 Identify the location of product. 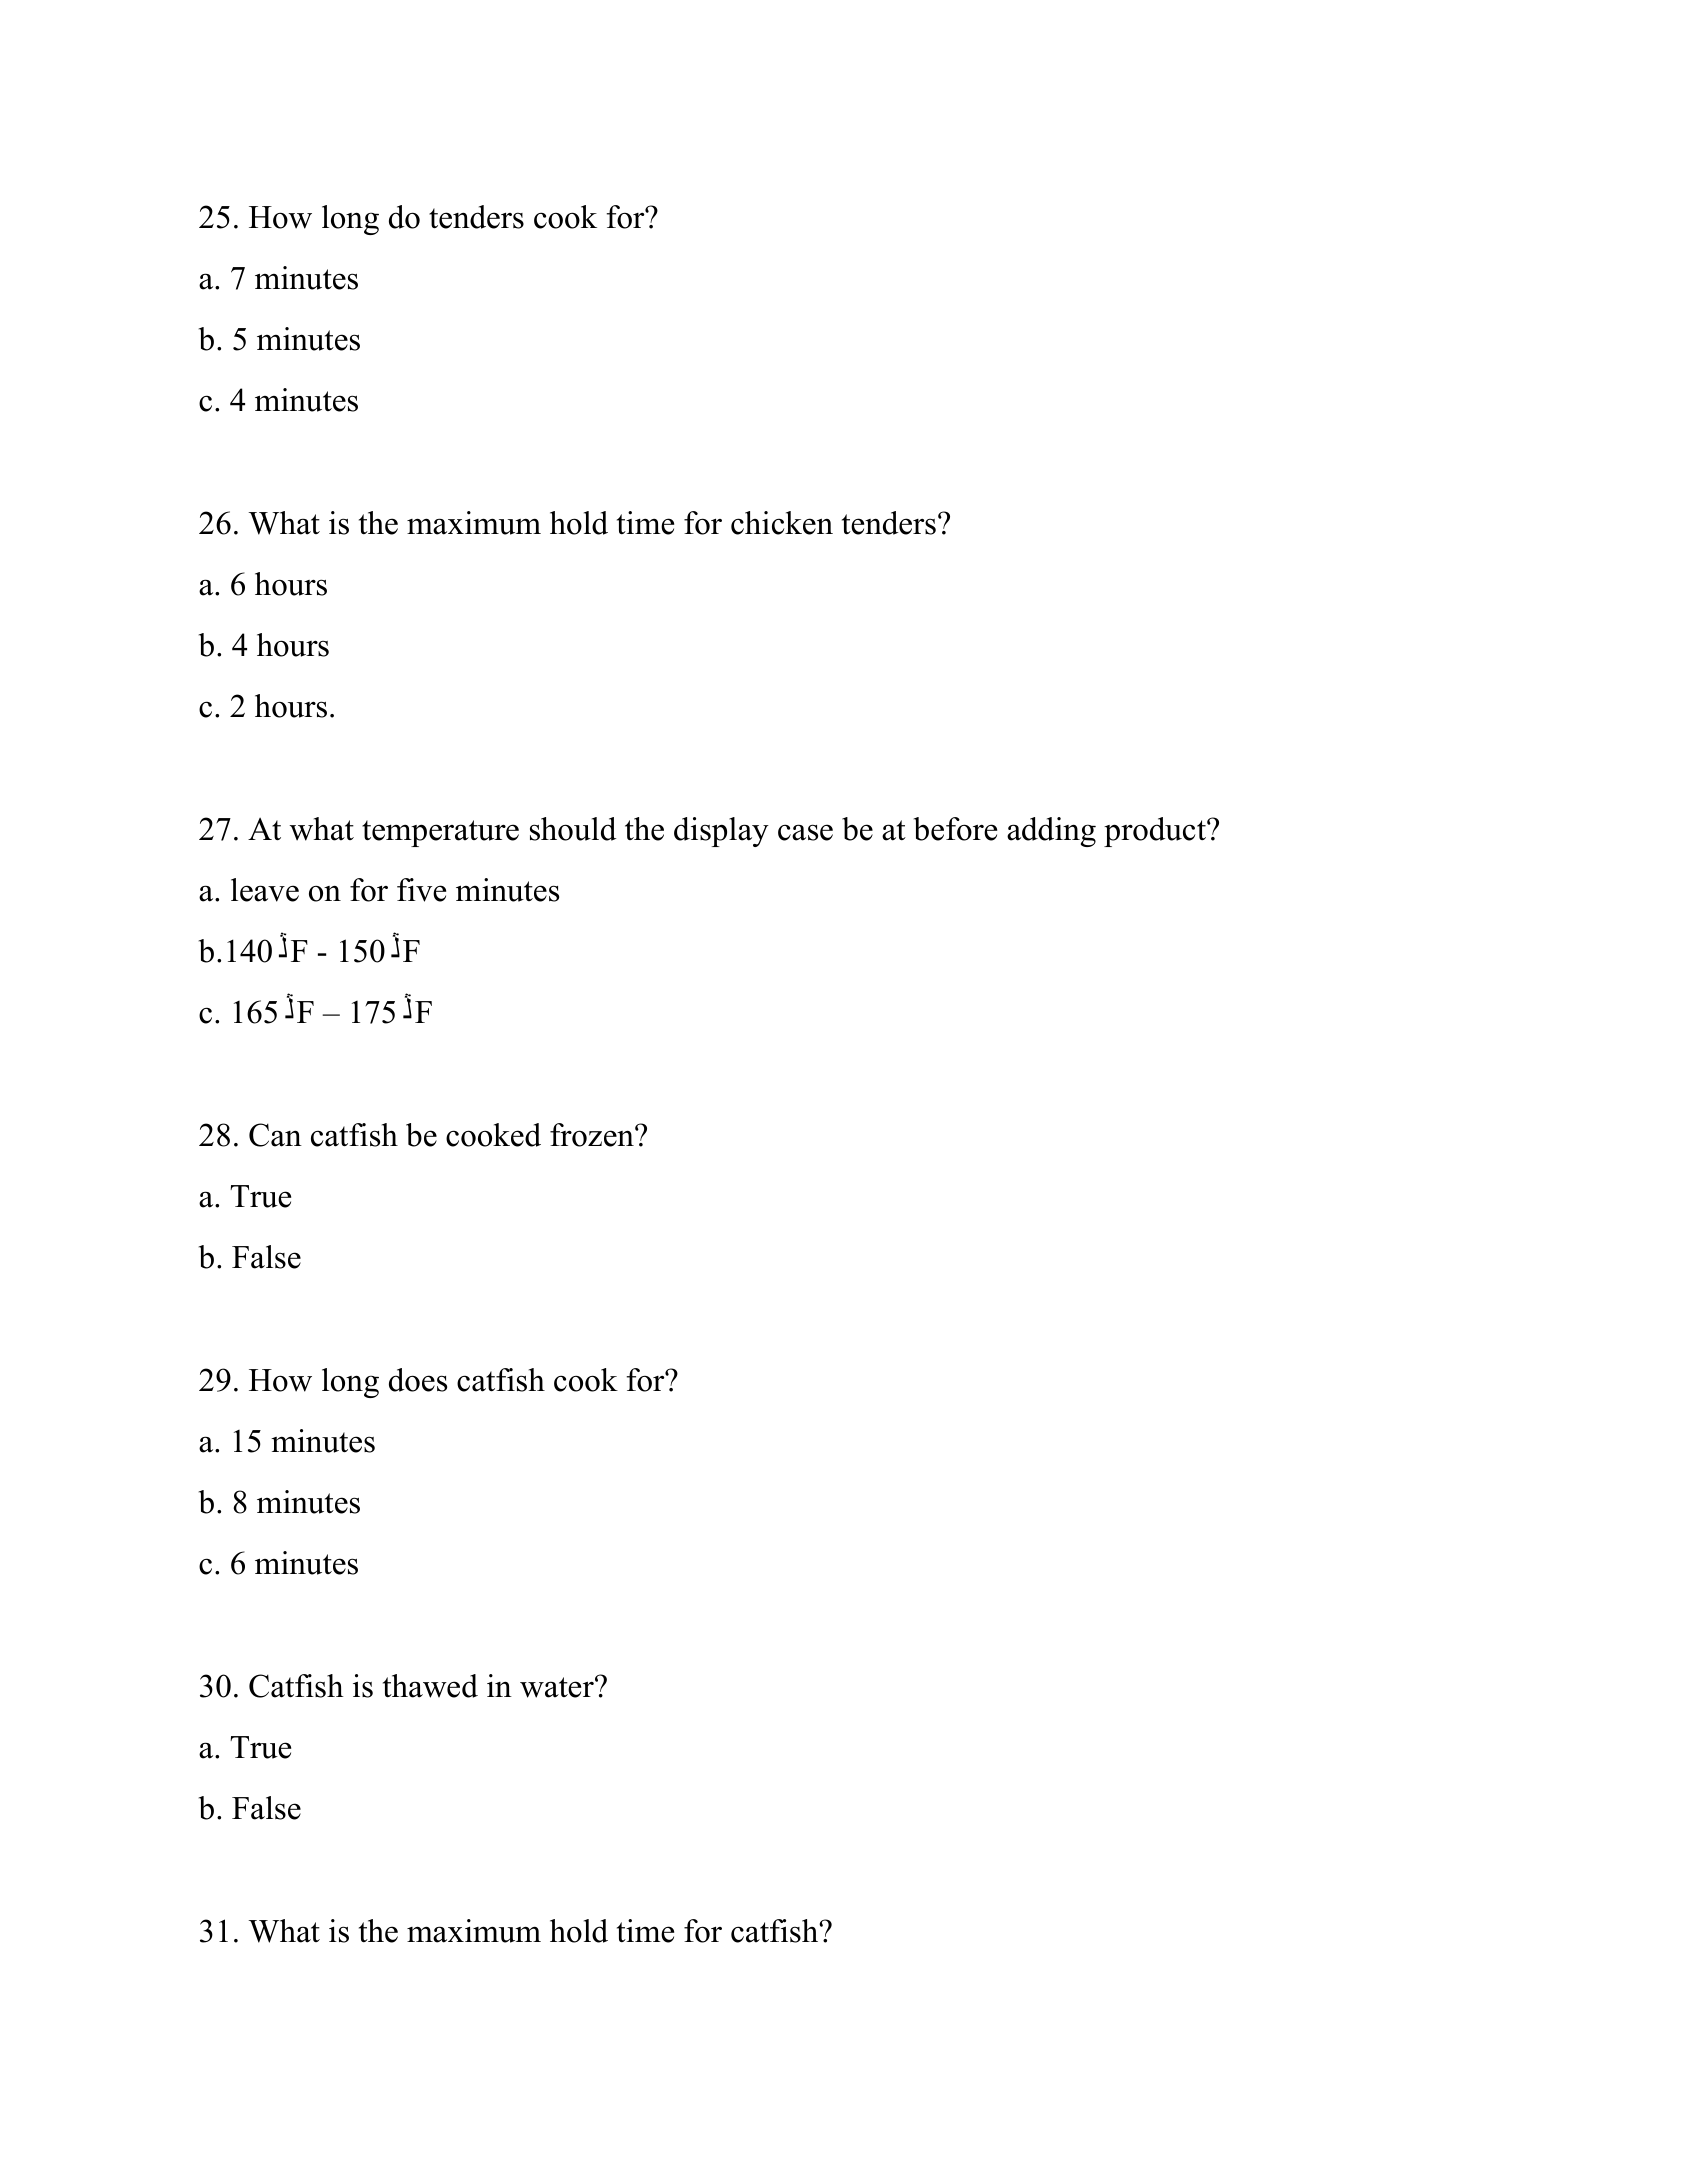
(1156, 832).
